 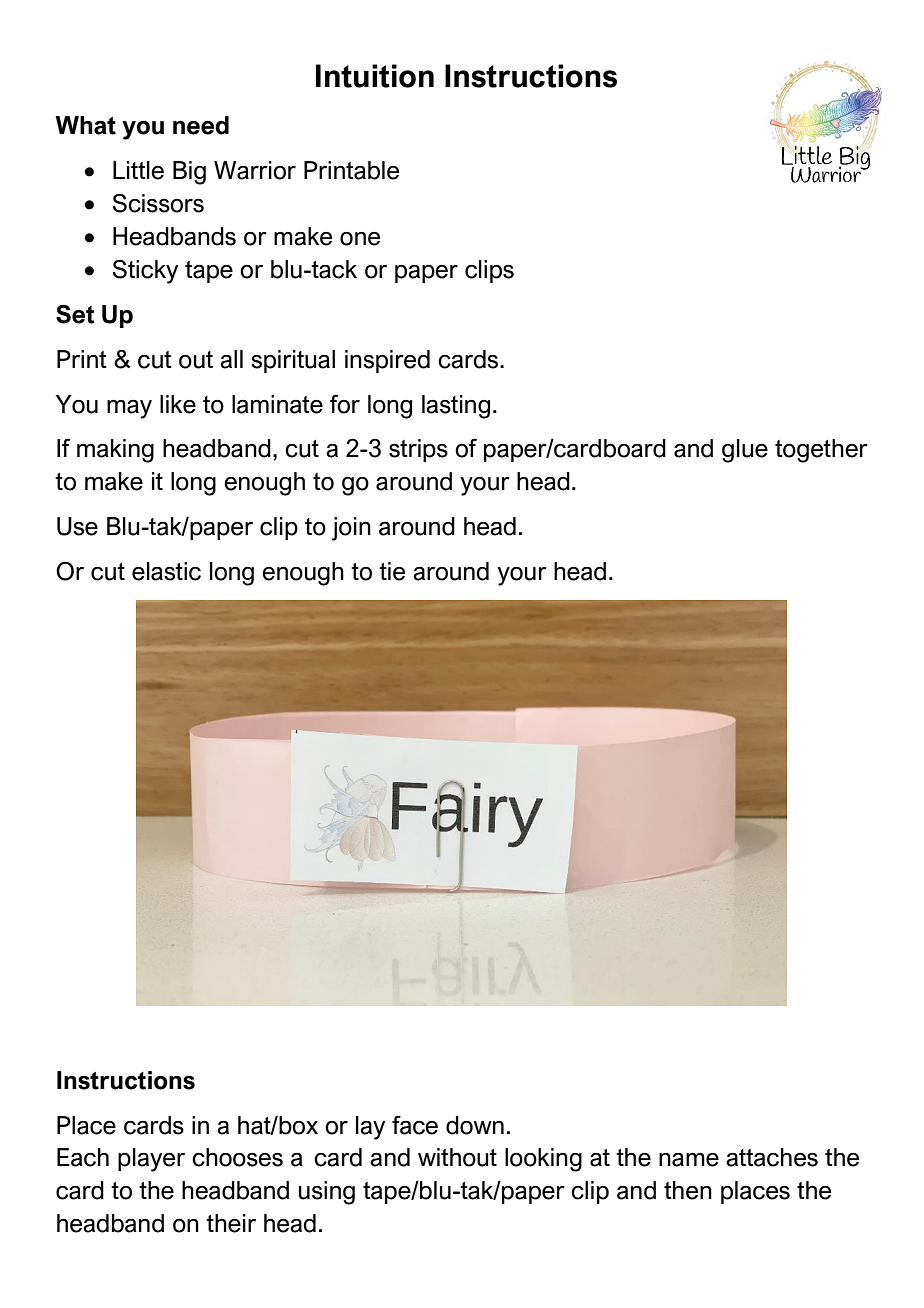 I want to click on need, so click(x=201, y=125).
